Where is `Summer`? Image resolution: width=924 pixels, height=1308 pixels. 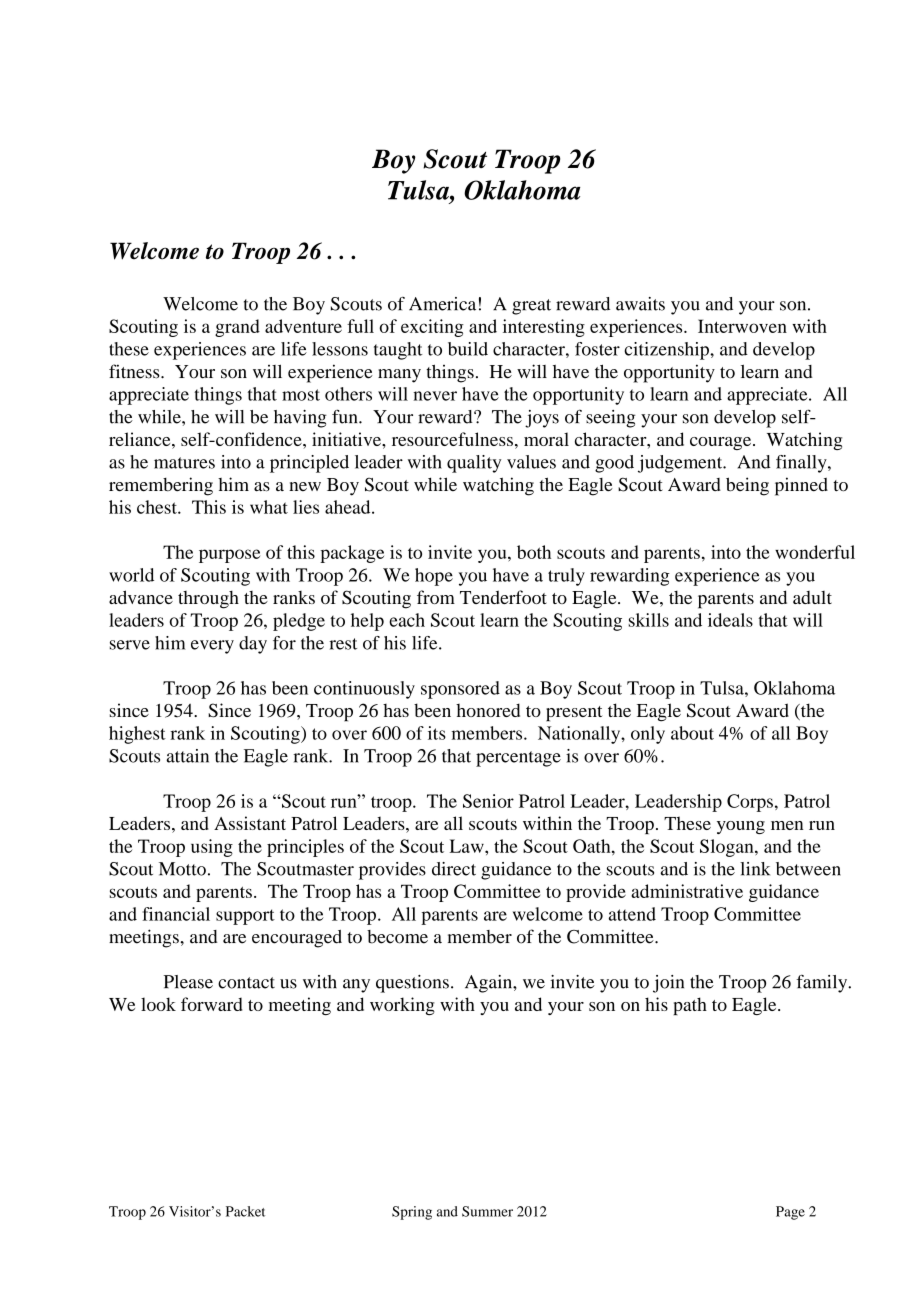 Summer is located at coordinates (487, 1211).
